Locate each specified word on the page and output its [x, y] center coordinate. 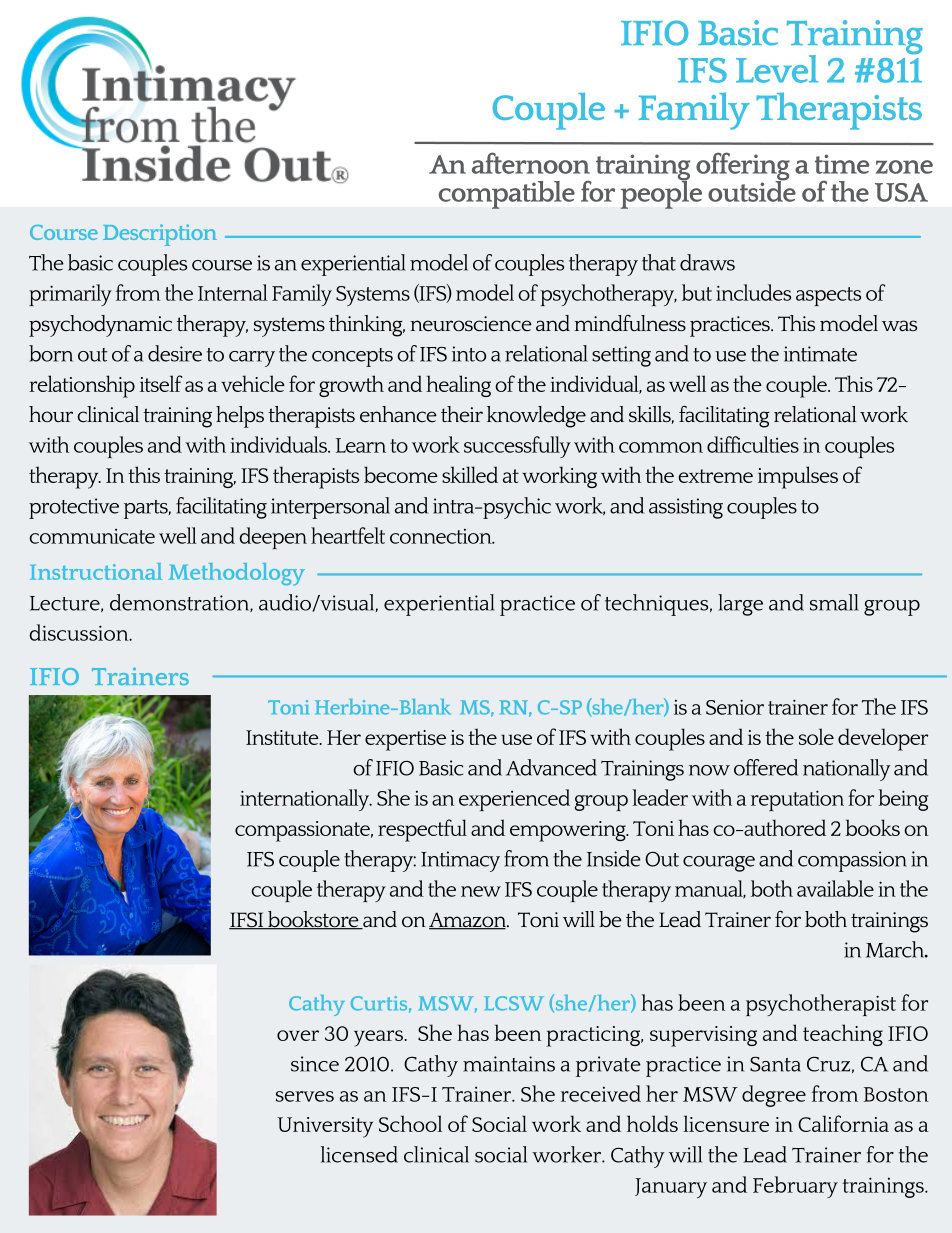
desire [175, 353]
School [410, 1123]
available [835, 888]
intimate [820, 354]
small [834, 602]
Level [777, 69]
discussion [80, 632]
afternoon [531, 163]
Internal [233, 292]
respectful [422, 830]
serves [305, 1096]
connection [442, 536]
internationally [306, 800]
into [469, 354]
